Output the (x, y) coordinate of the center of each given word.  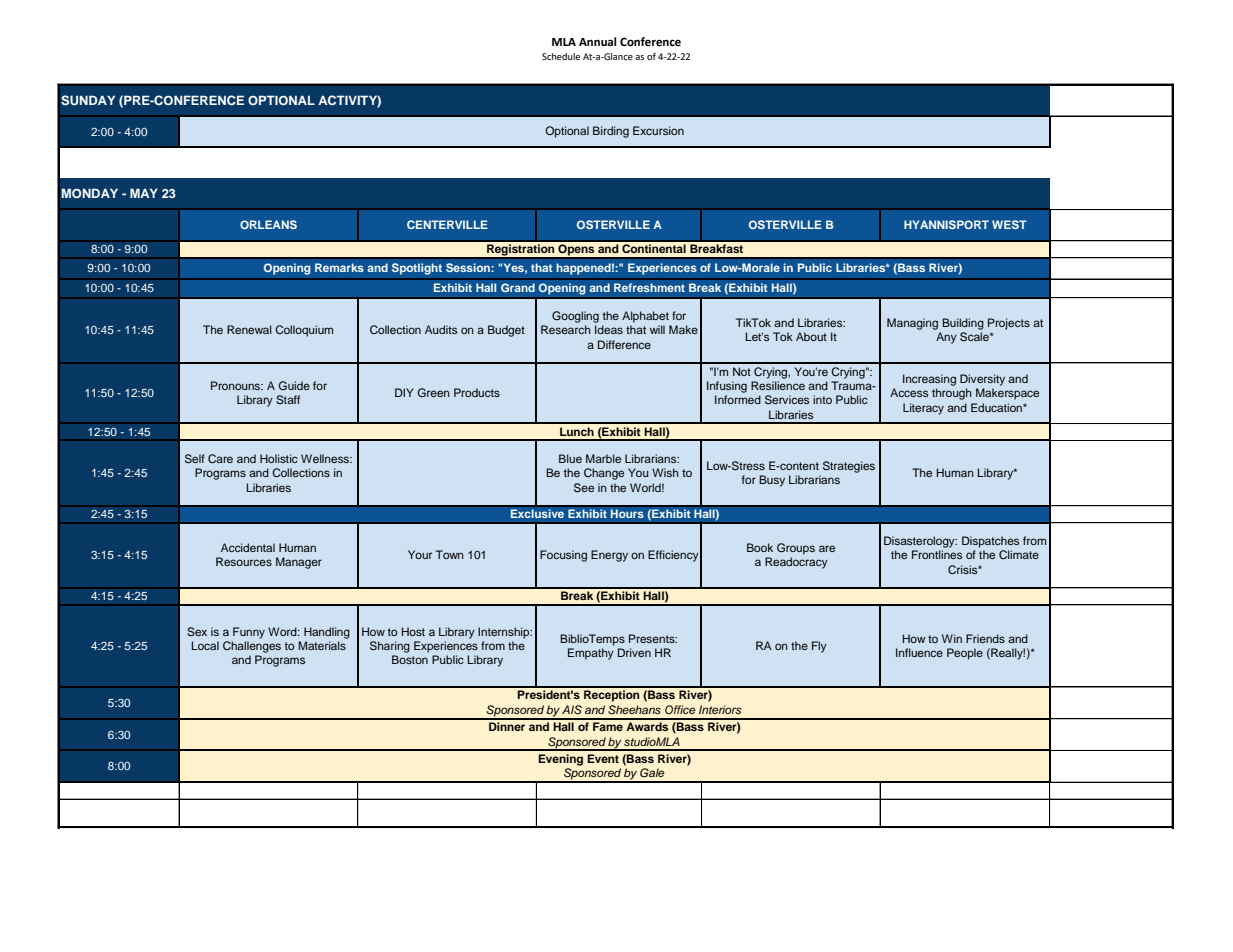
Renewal (249, 329)
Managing (912, 324)
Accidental (248, 547)
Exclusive (537, 514)
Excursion (658, 130)
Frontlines (937, 554)
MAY (144, 193)
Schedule (561, 56)
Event (603, 758)
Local (205, 645)
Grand (518, 287)
